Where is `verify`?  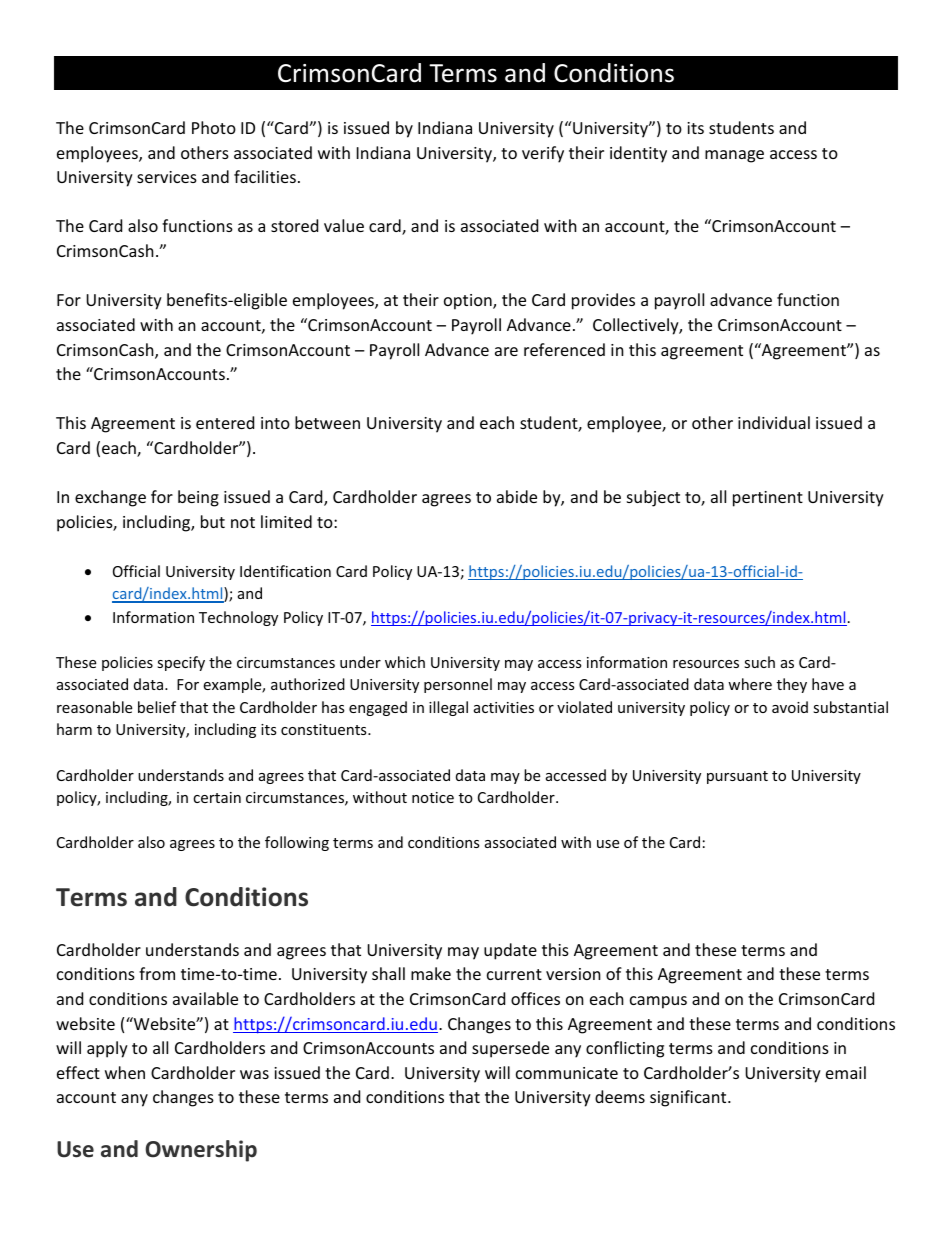
verify is located at coordinates (543, 154).
